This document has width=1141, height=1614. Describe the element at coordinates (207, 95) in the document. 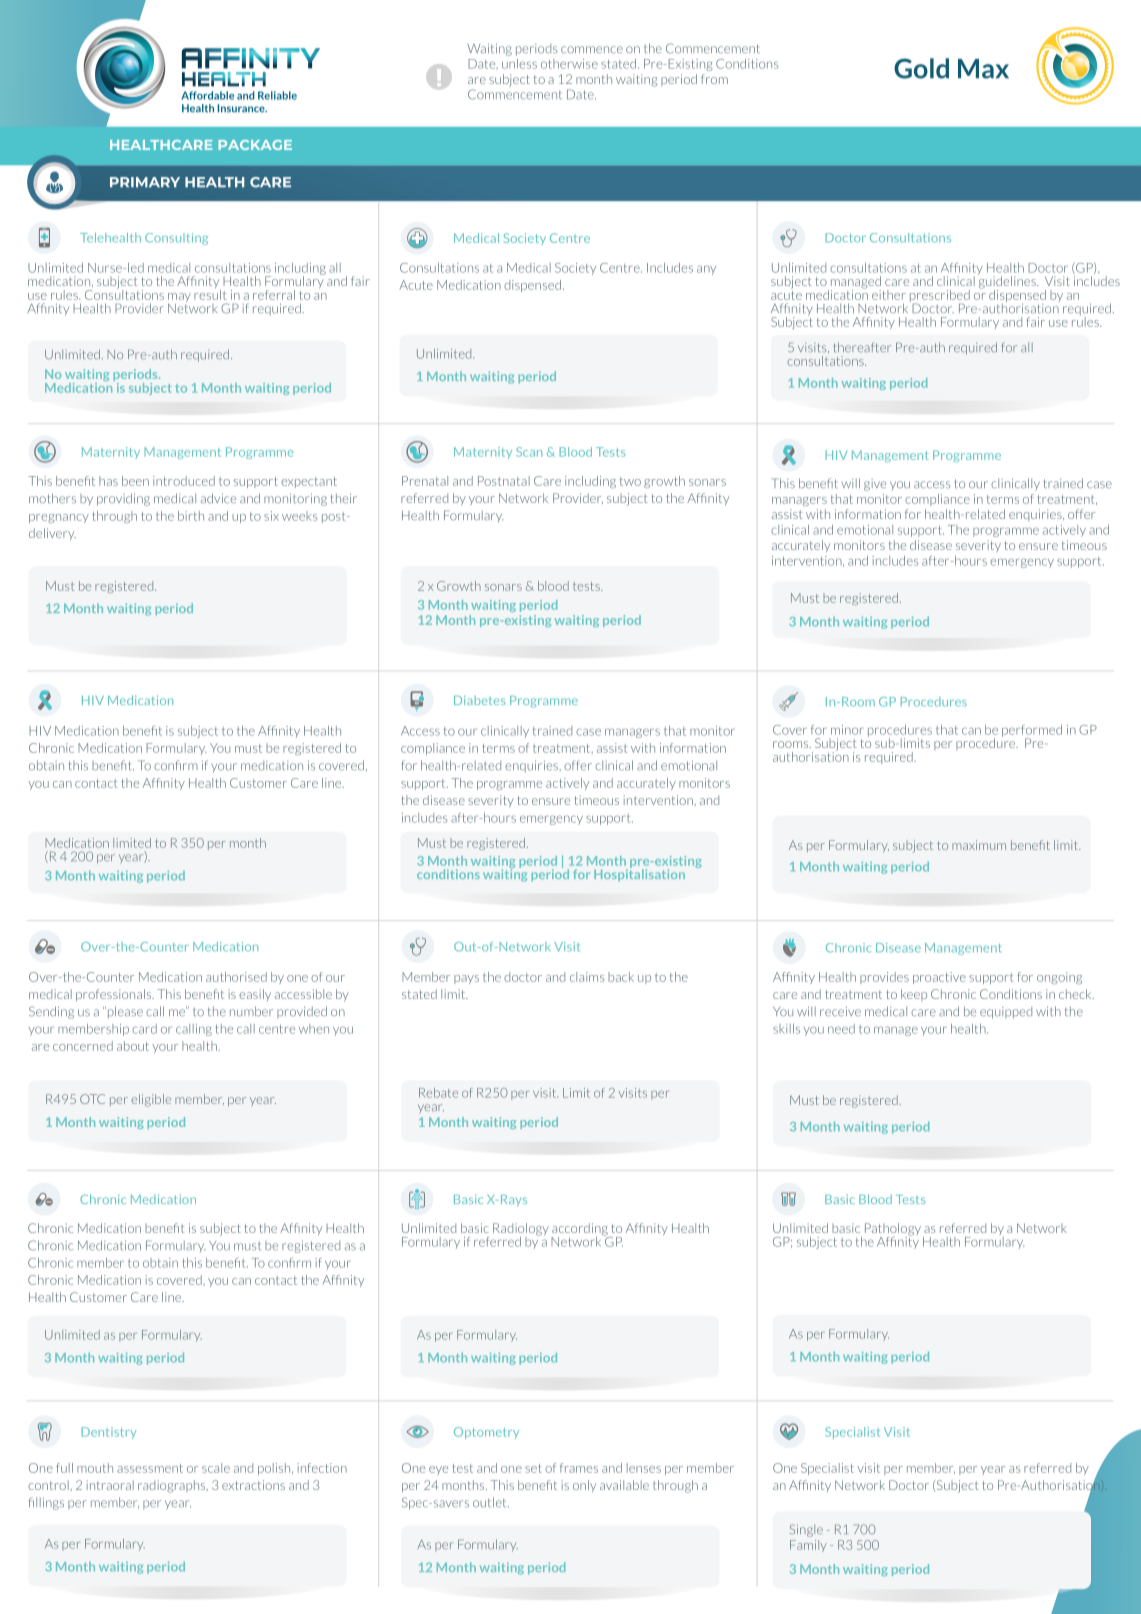

I see `Affordable` at that location.
